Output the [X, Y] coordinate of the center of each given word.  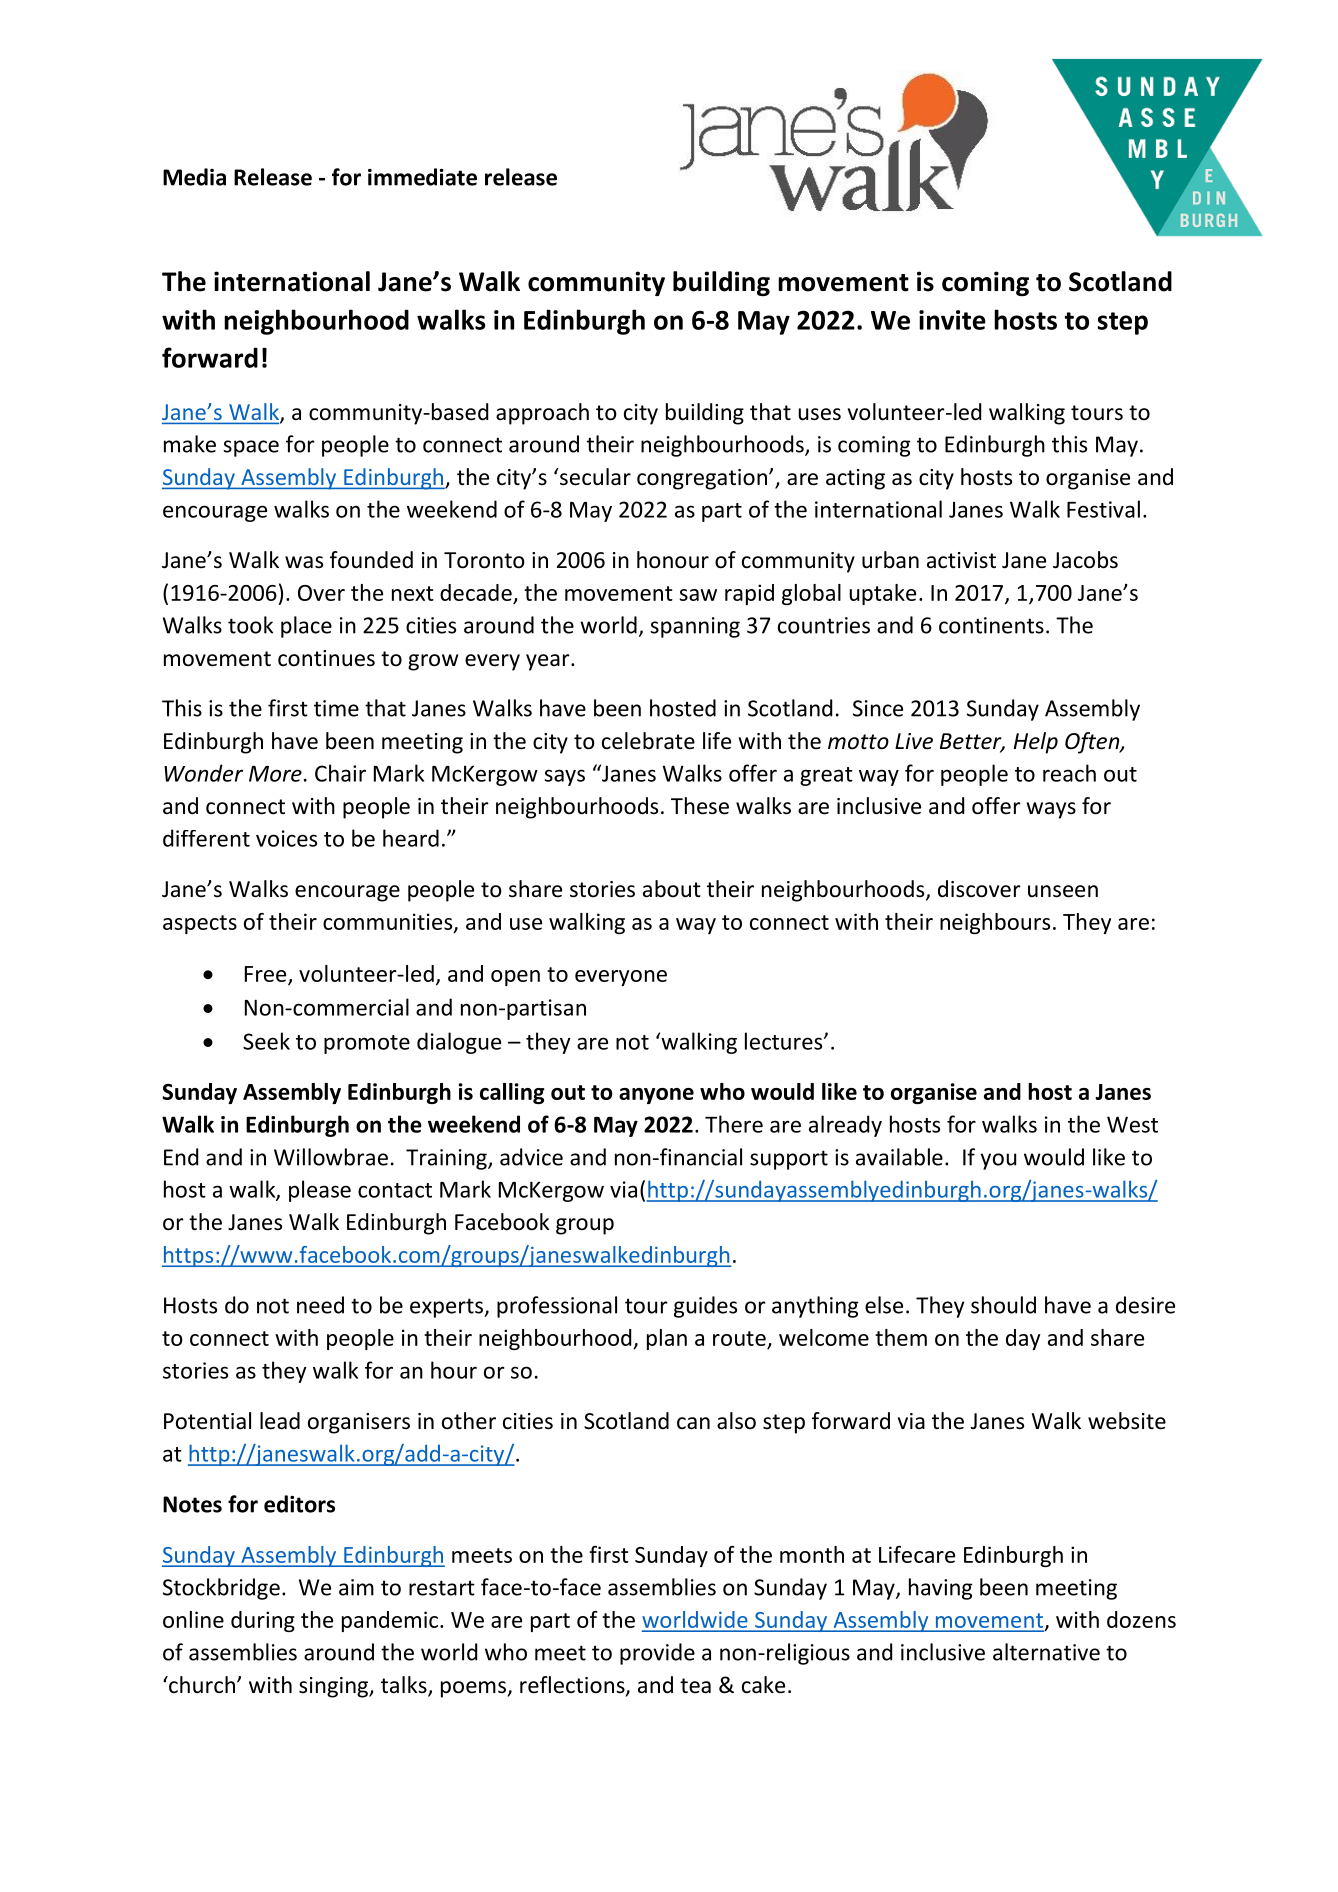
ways [1051, 810]
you [998, 1161]
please [320, 1191]
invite [952, 320]
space [251, 448]
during [263, 1621]
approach [542, 414]
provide [657, 1654]
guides [705, 1307]
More [275, 774]
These [700, 806]
